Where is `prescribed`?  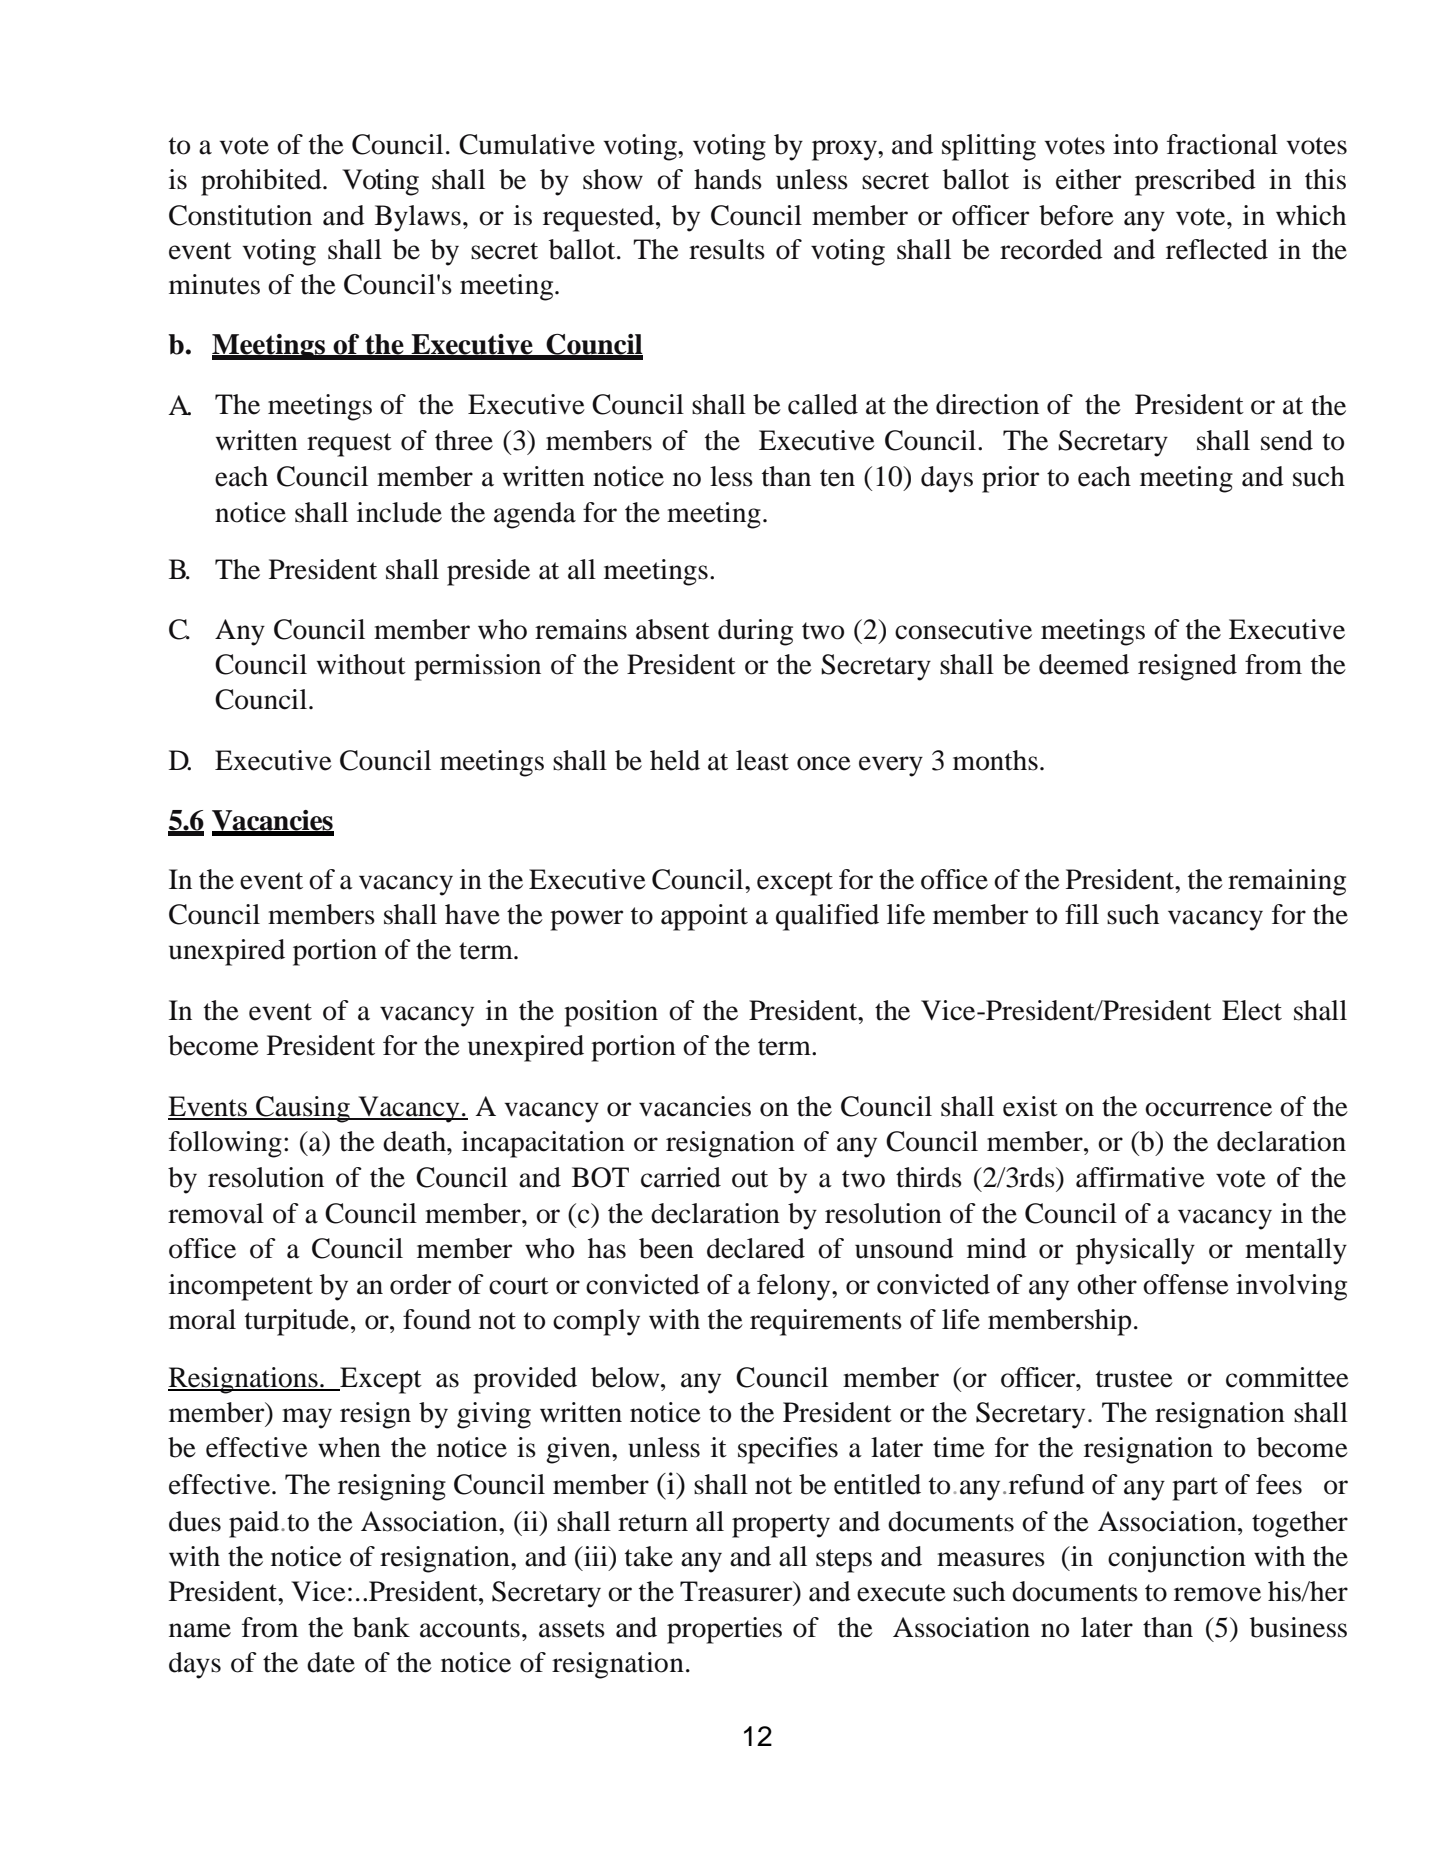
prescribed is located at coordinates (1195, 182).
